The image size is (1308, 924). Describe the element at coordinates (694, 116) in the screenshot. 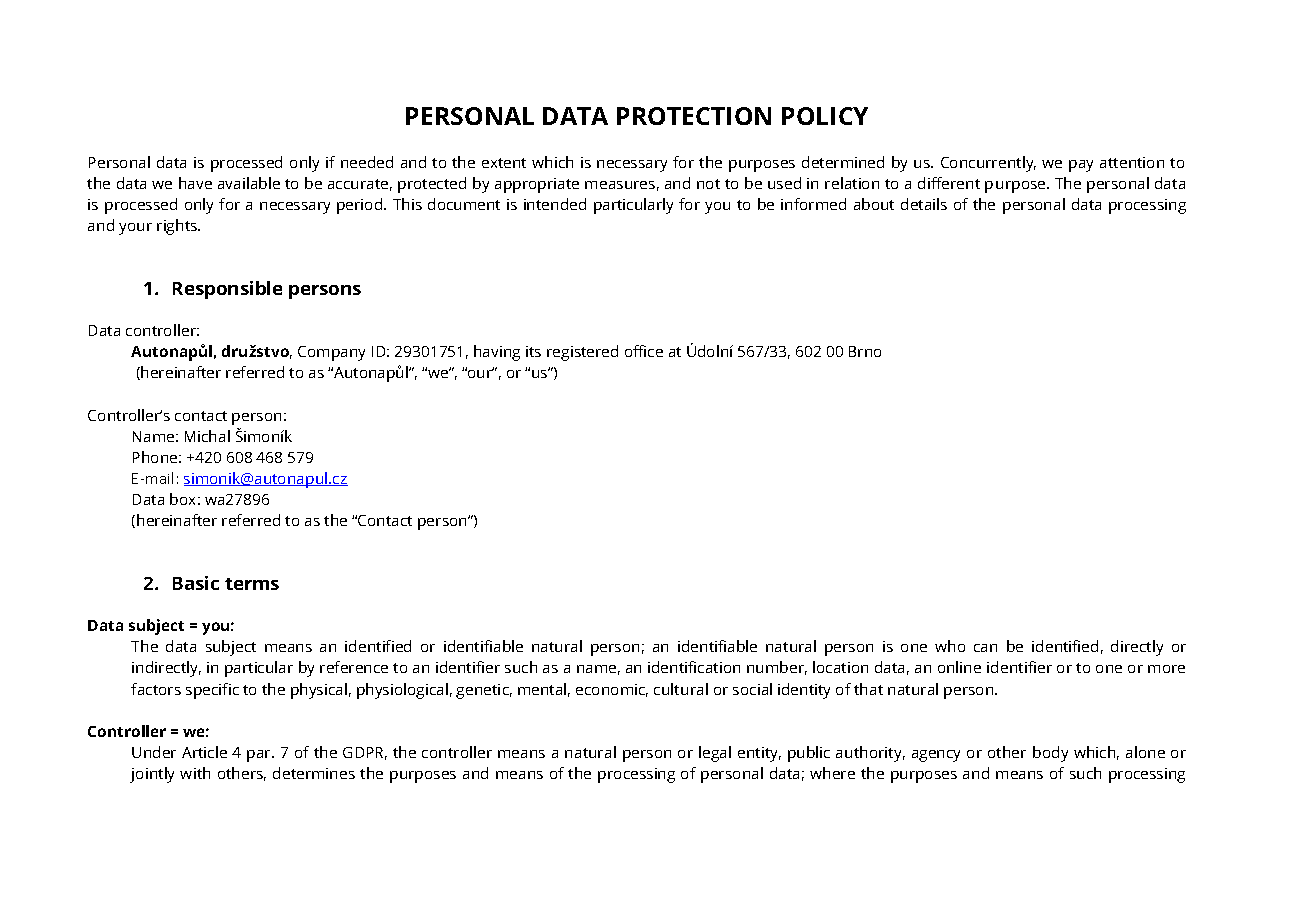

I see `PROTECTION` at that location.
